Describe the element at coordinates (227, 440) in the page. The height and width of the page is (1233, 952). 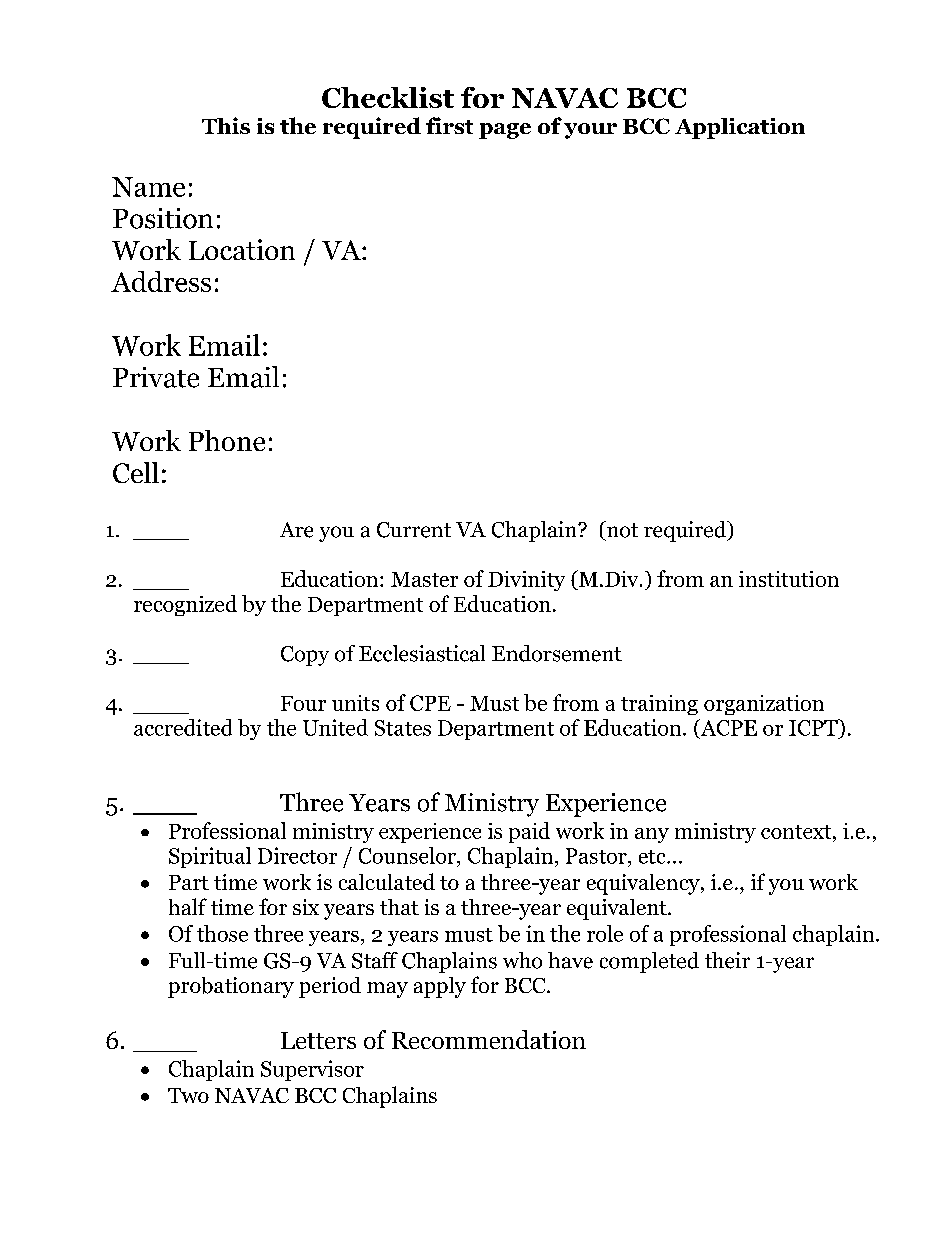
I see `Phone` at that location.
